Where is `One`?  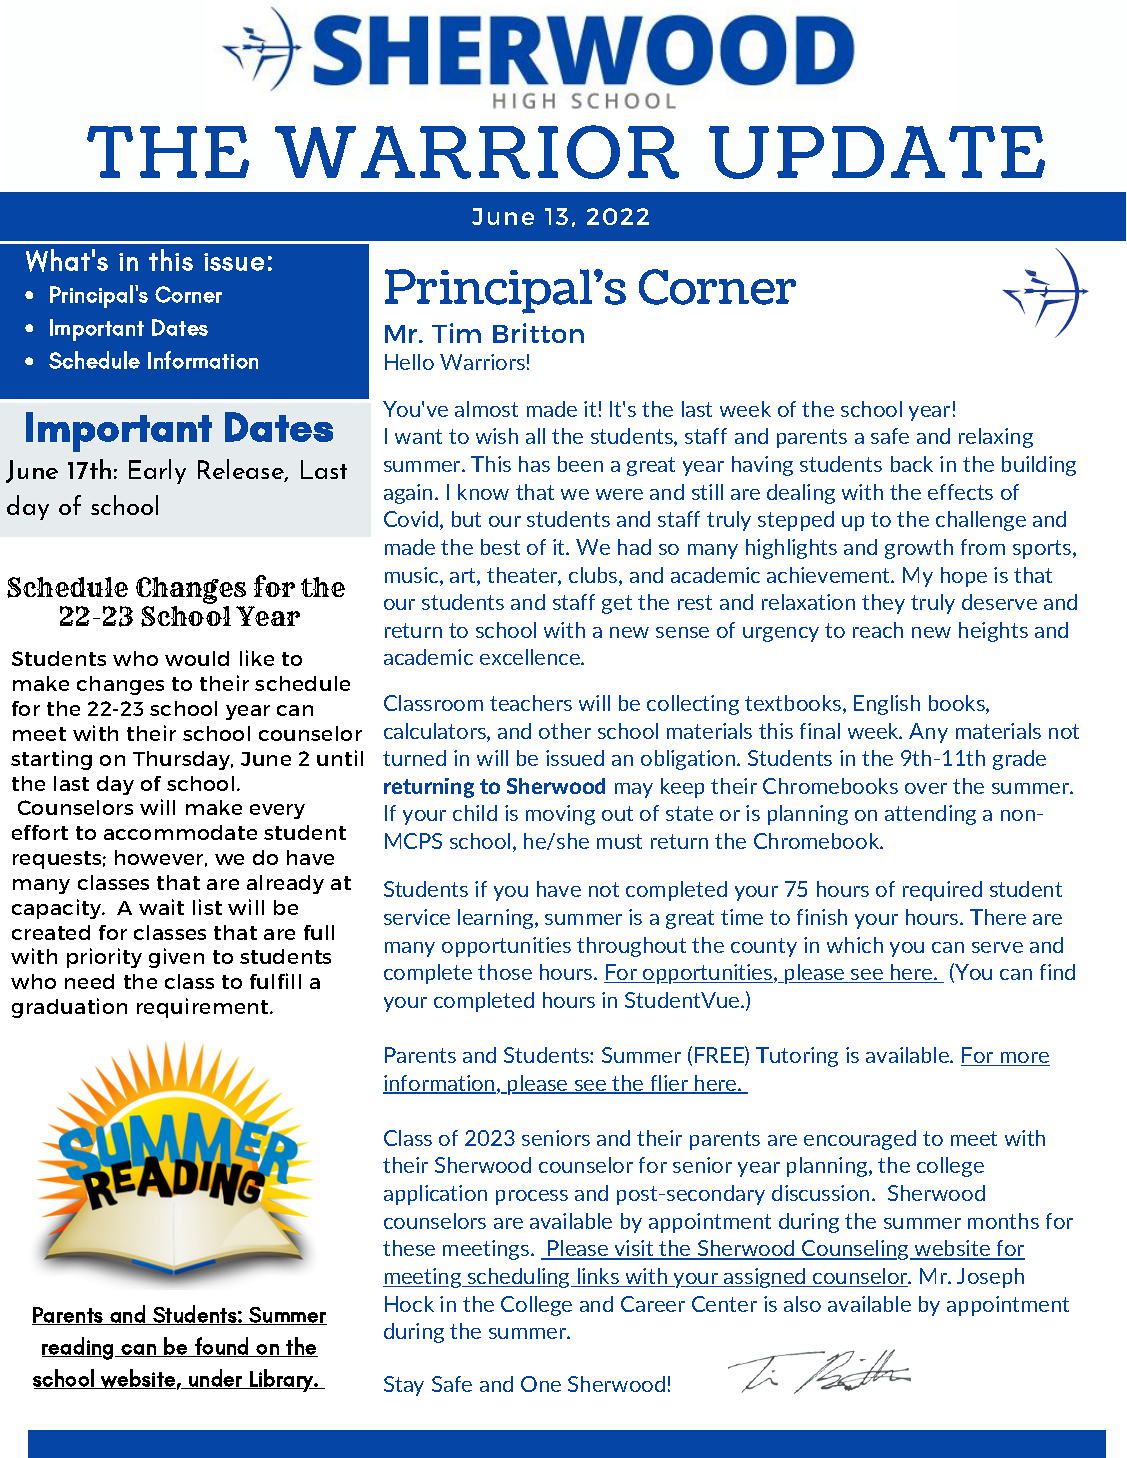
One is located at coordinates (541, 1384).
